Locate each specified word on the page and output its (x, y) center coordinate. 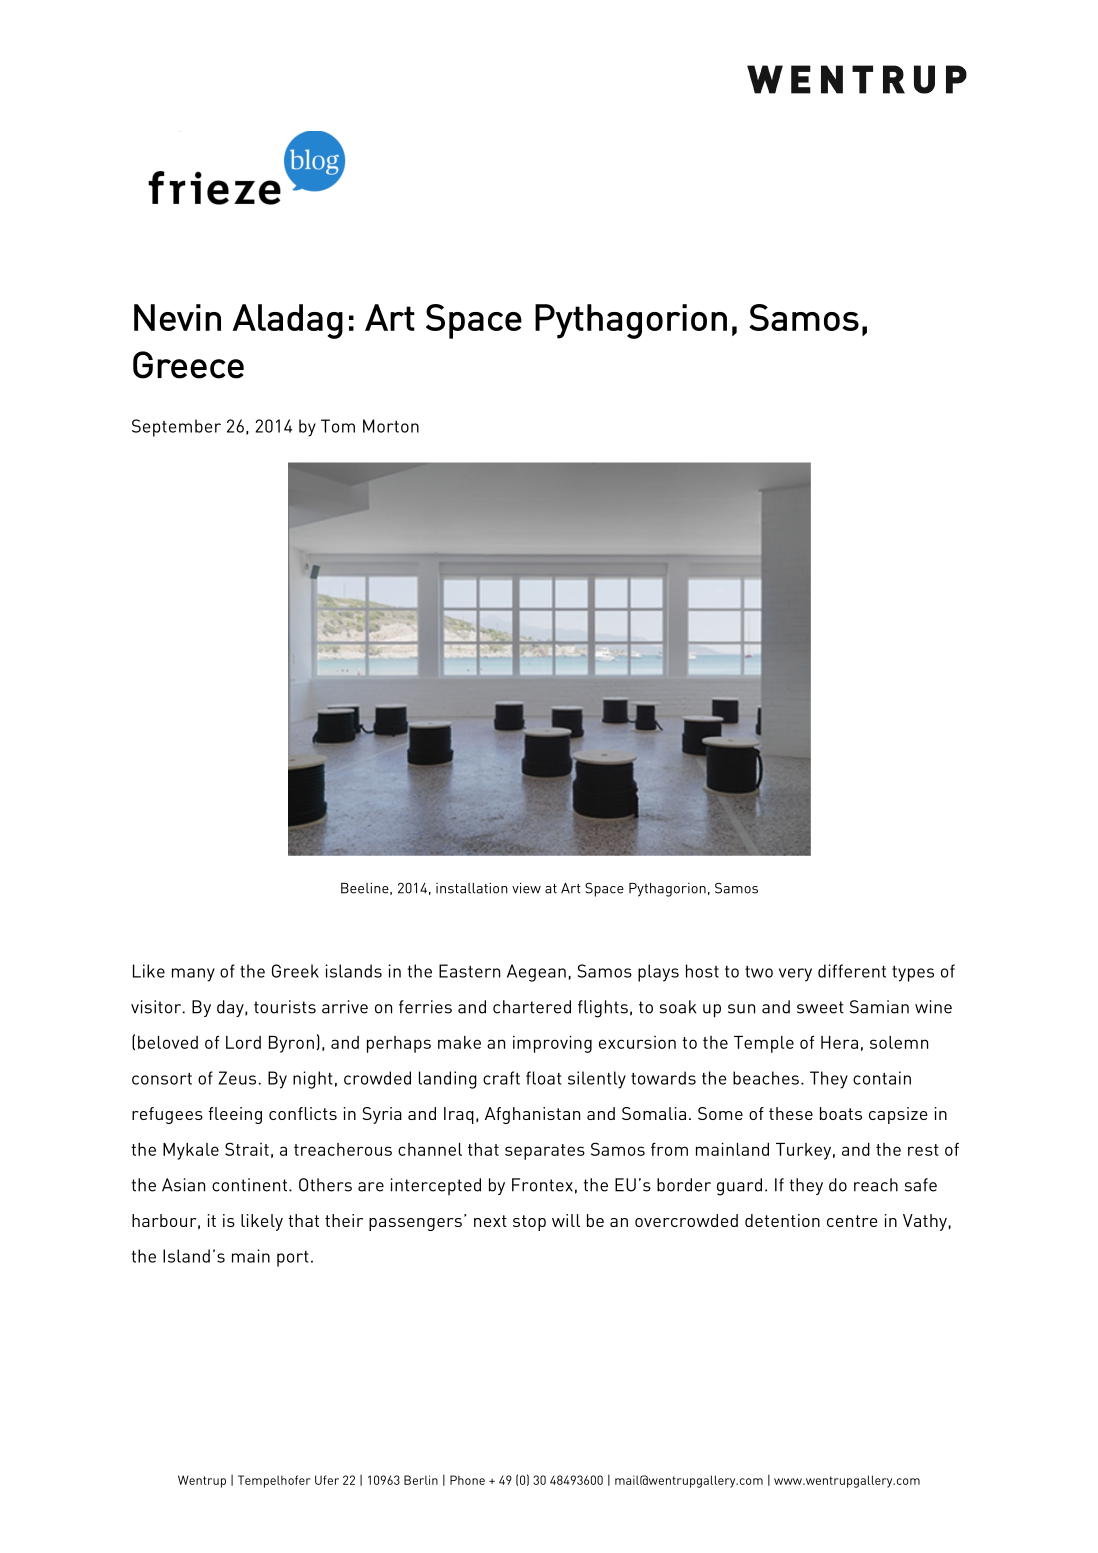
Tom (338, 426)
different (852, 971)
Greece (188, 365)
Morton (391, 426)
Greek (295, 971)
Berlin (421, 1480)
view (526, 888)
